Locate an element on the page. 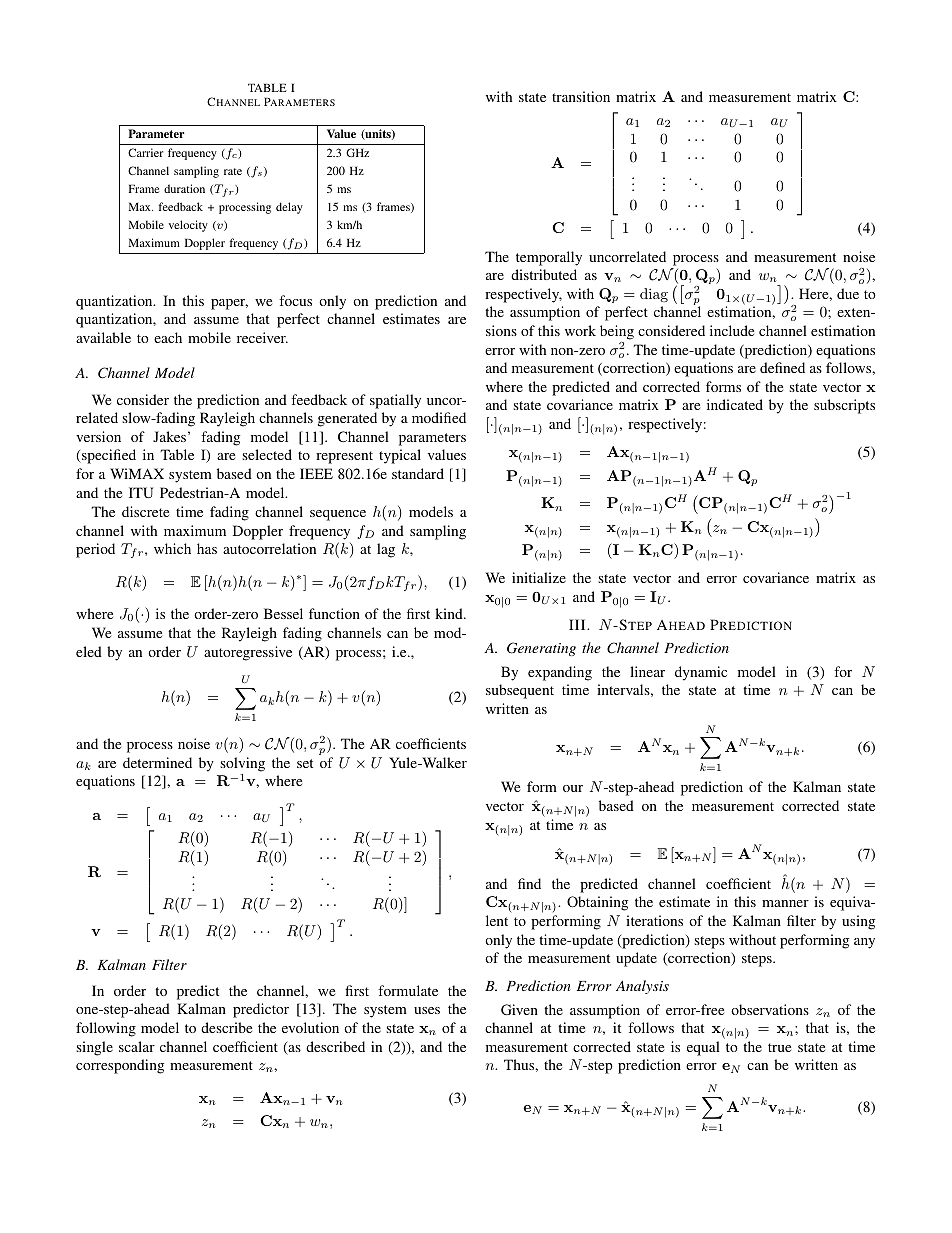  dynamic is located at coordinates (701, 673).
